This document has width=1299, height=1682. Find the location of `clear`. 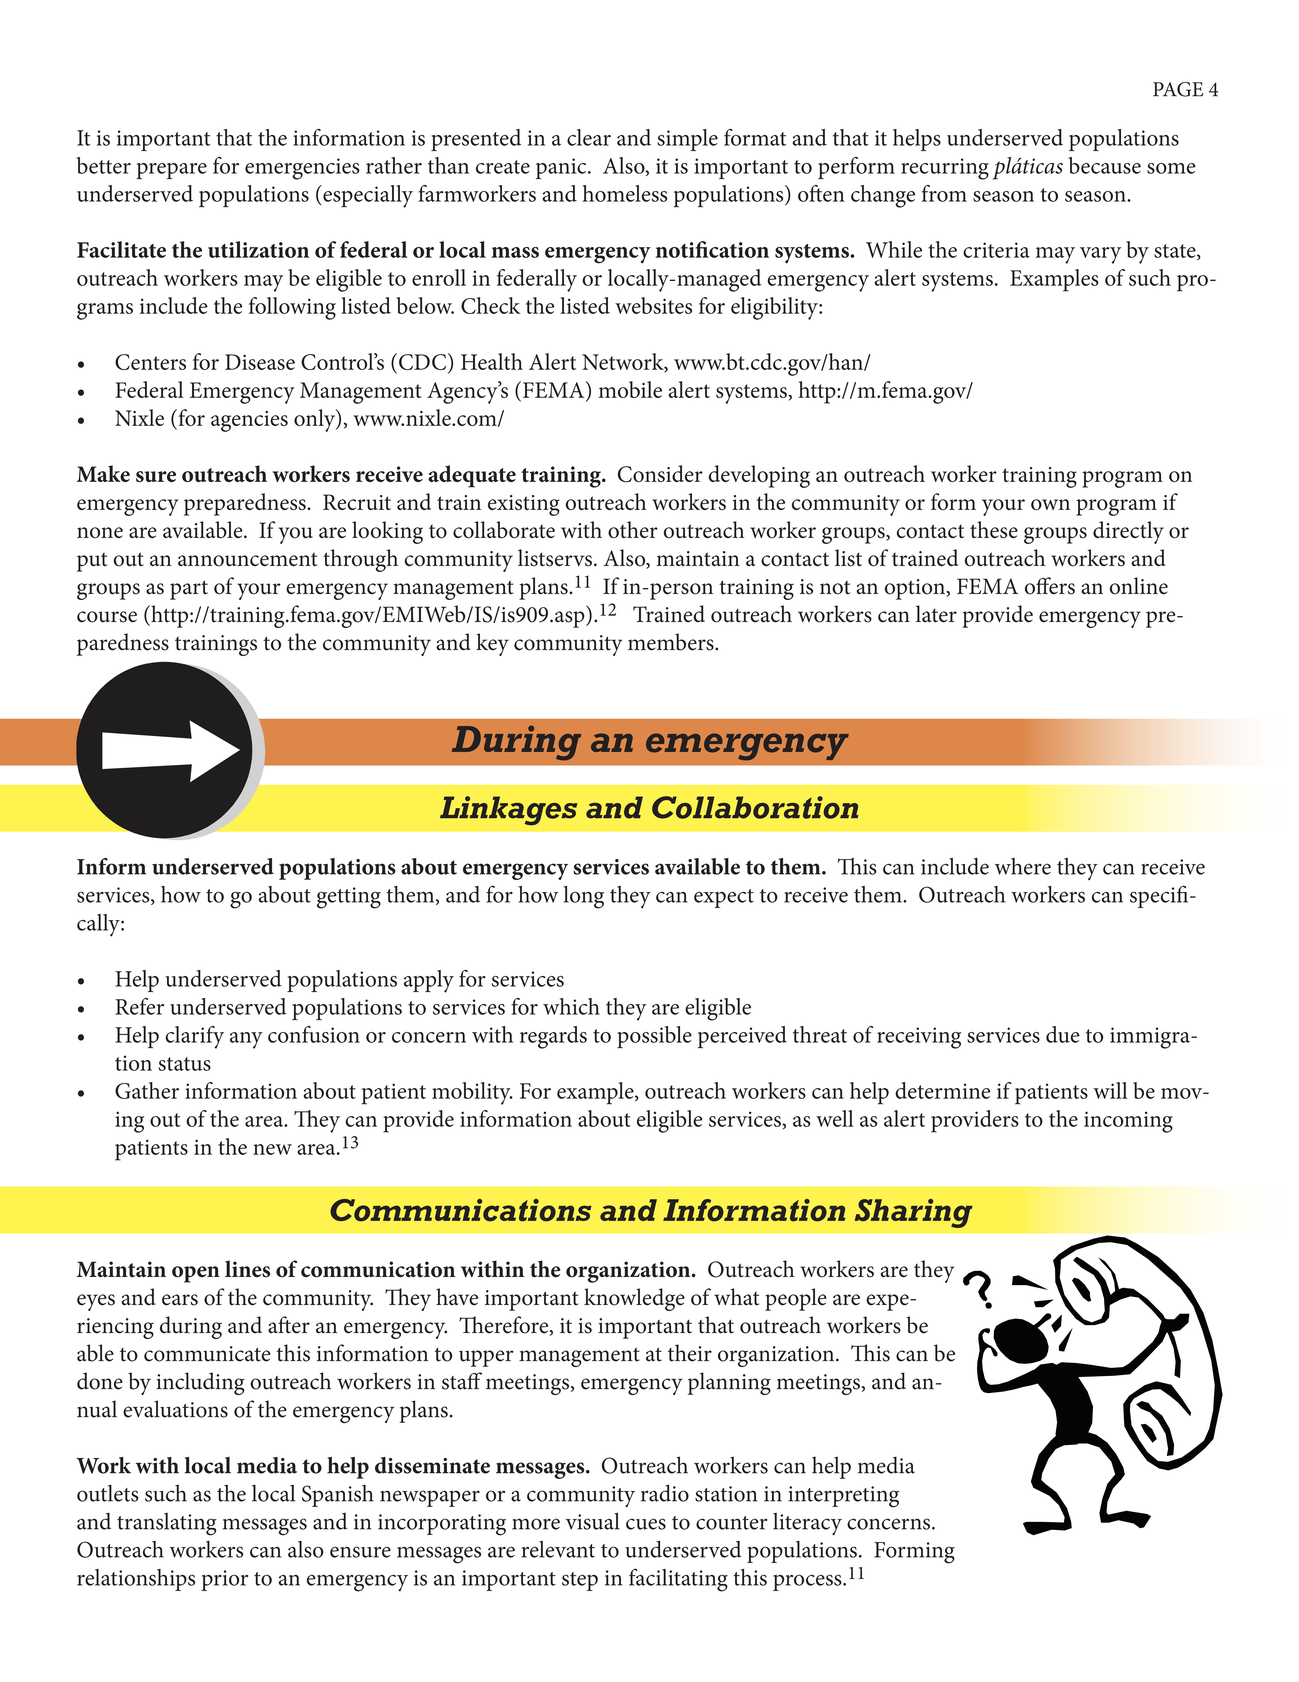

clear is located at coordinates (589, 137).
